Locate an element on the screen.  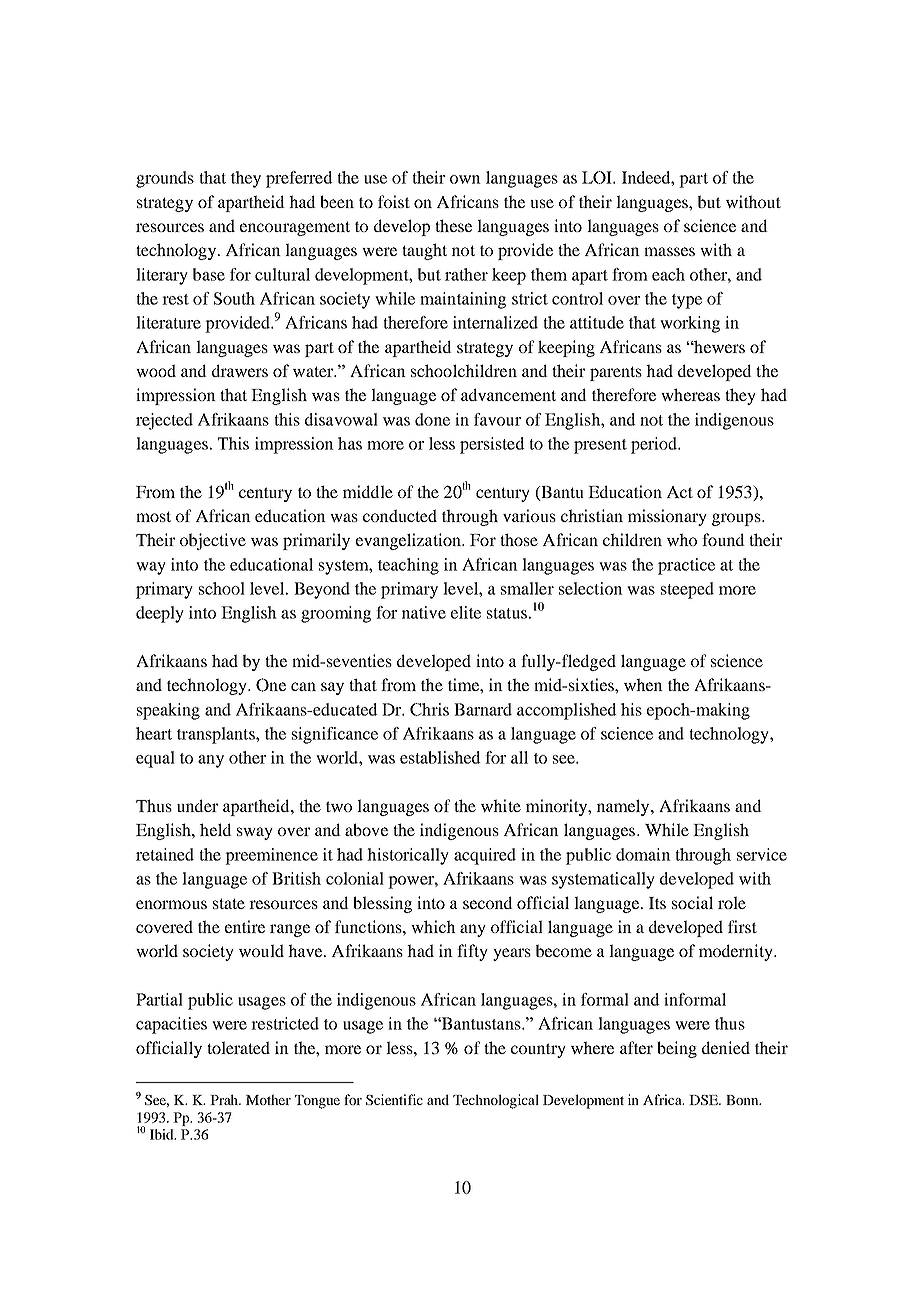
masses is located at coordinates (669, 251).
